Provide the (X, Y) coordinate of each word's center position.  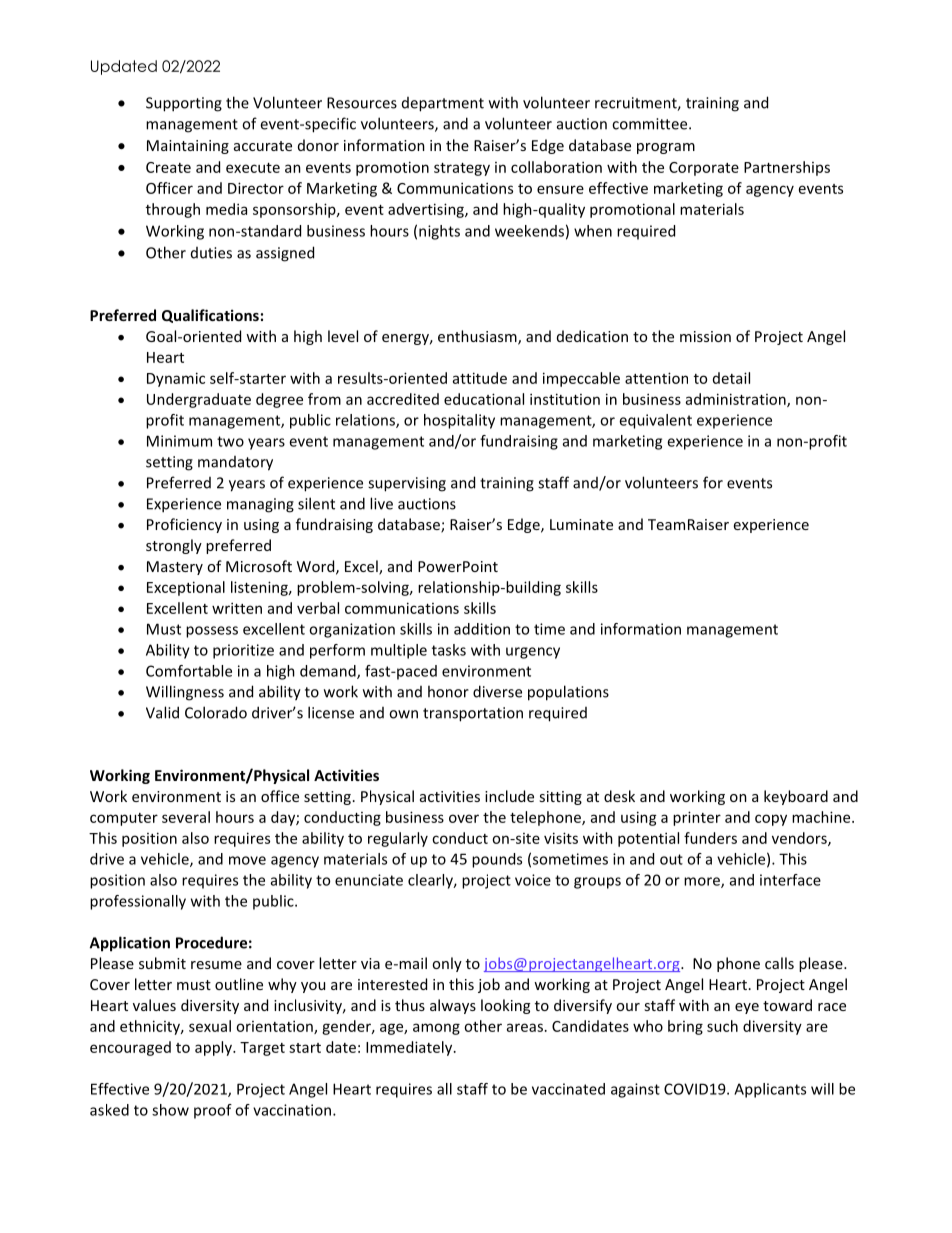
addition (482, 629)
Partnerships (787, 168)
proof (213, 1111)
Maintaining (188, 147)
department (443, 104)
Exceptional (186, 588)
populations (568, 693)
